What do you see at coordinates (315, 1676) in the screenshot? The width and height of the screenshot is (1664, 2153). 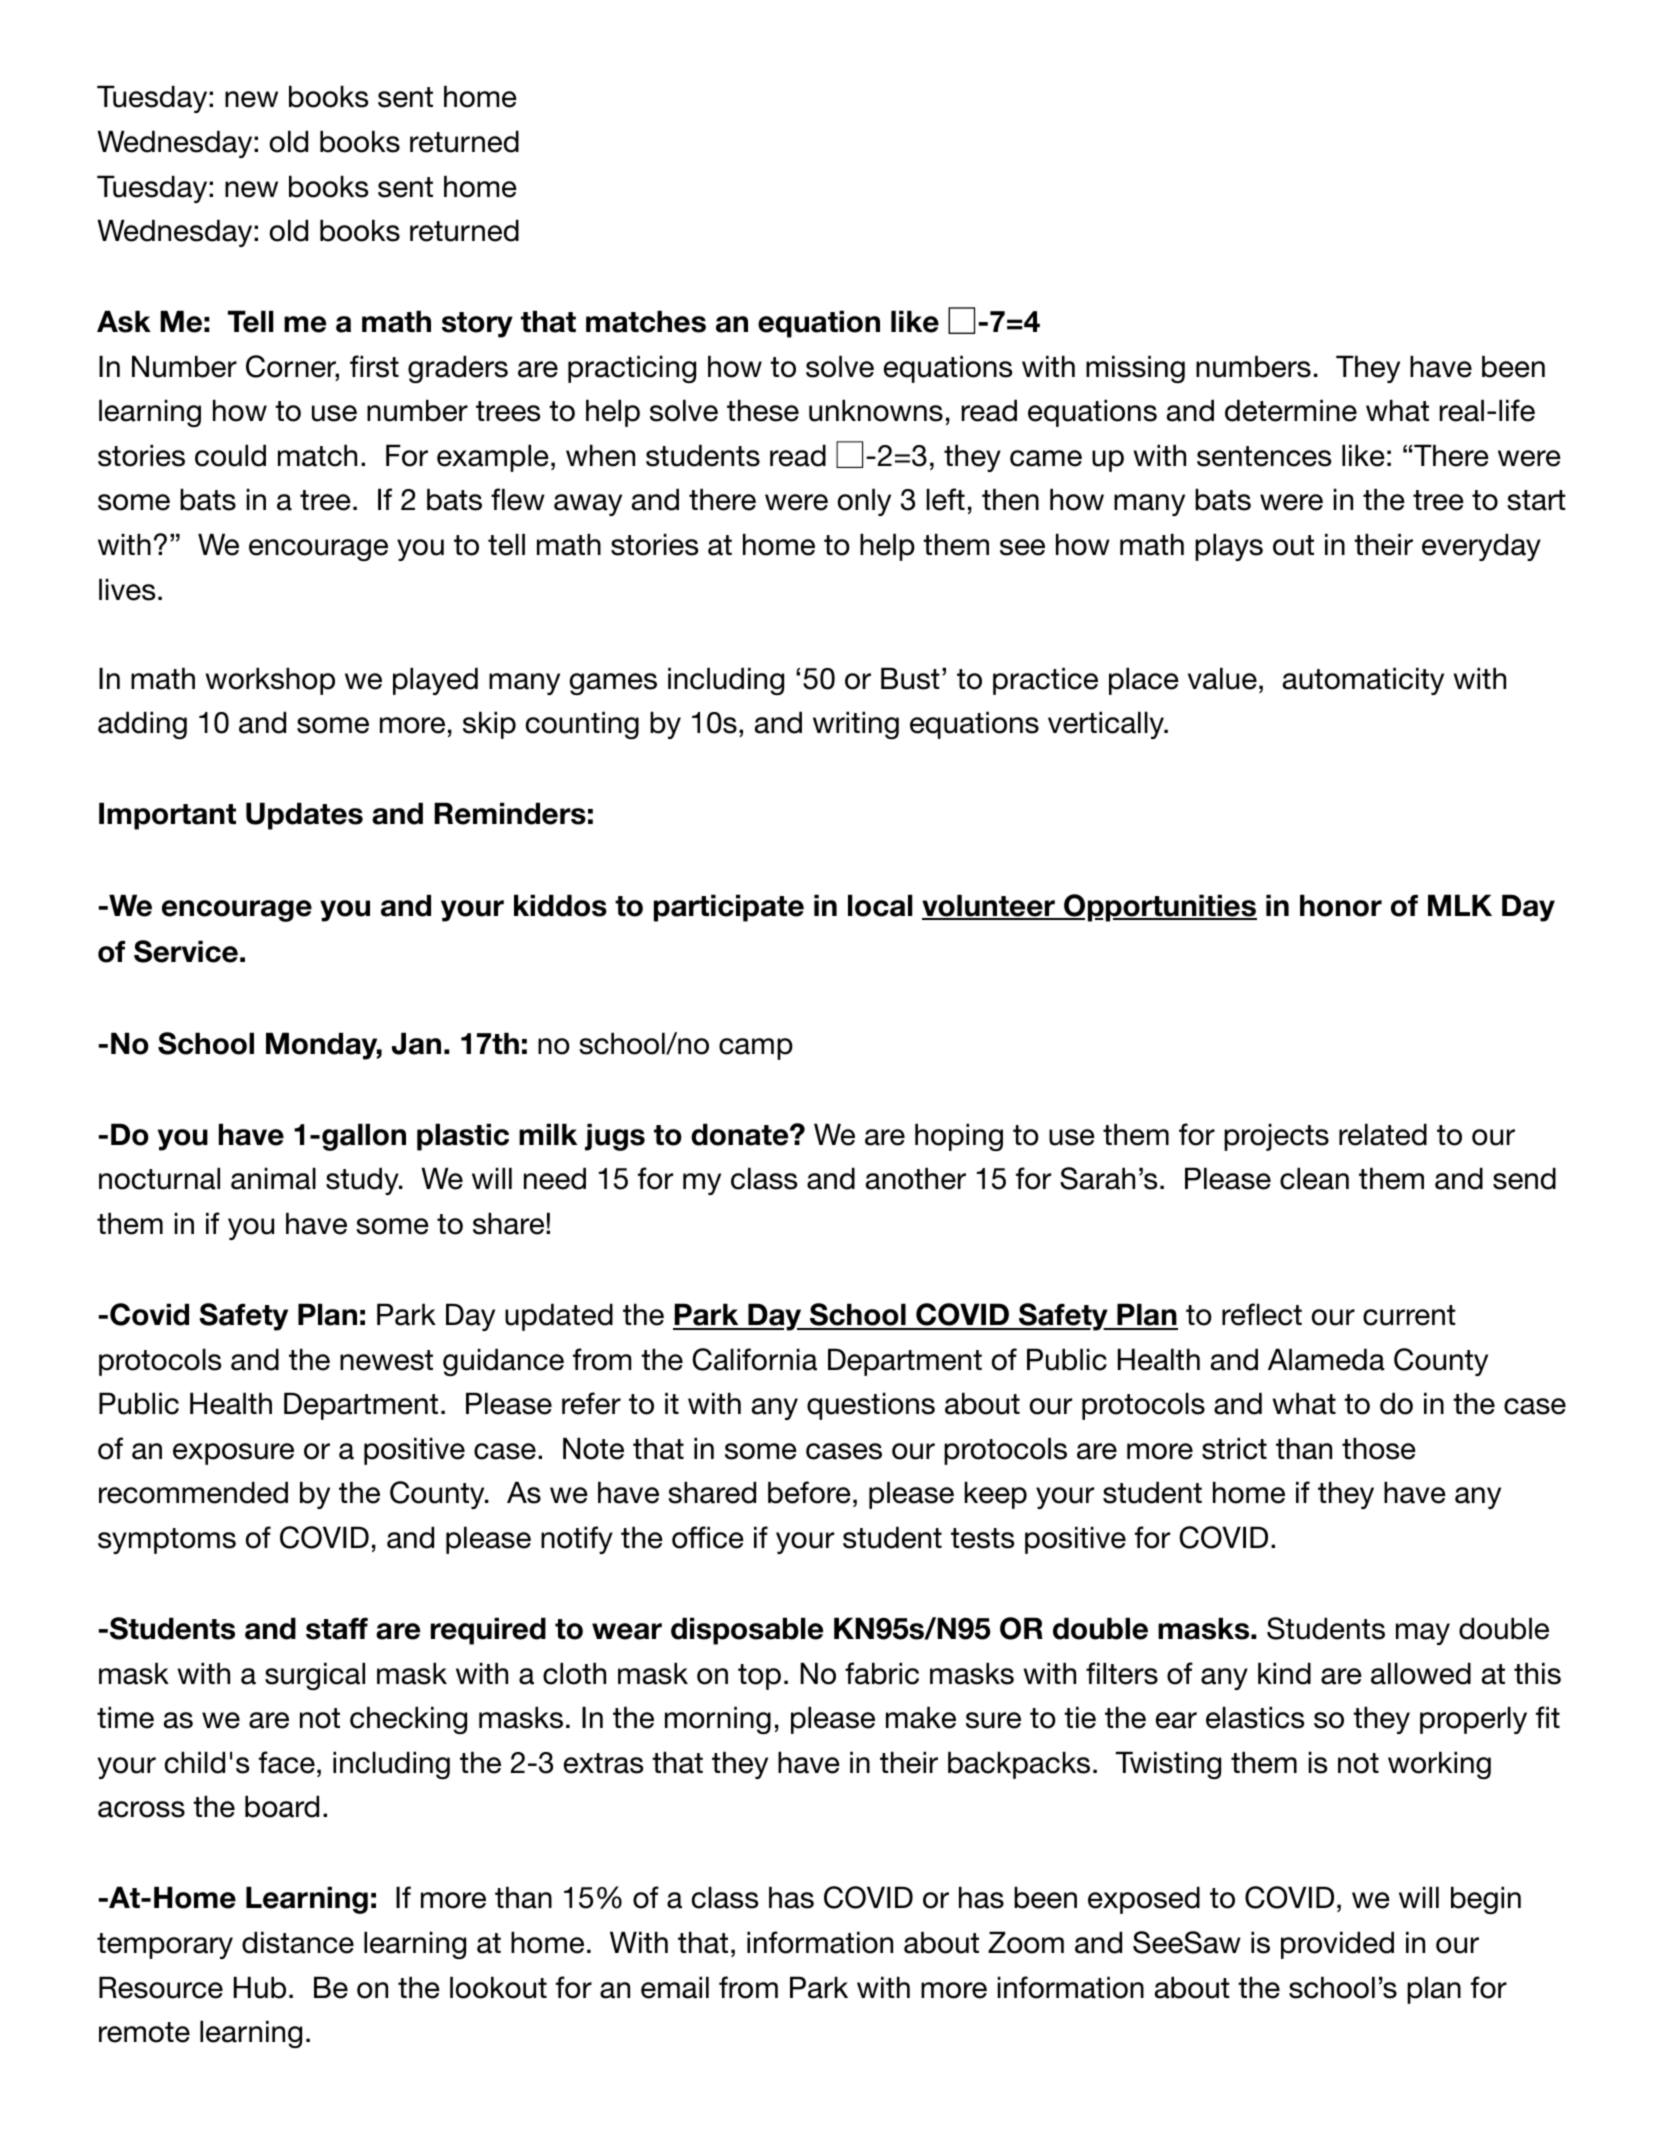 I see `surgical` at bounding box center [315, 1676].
